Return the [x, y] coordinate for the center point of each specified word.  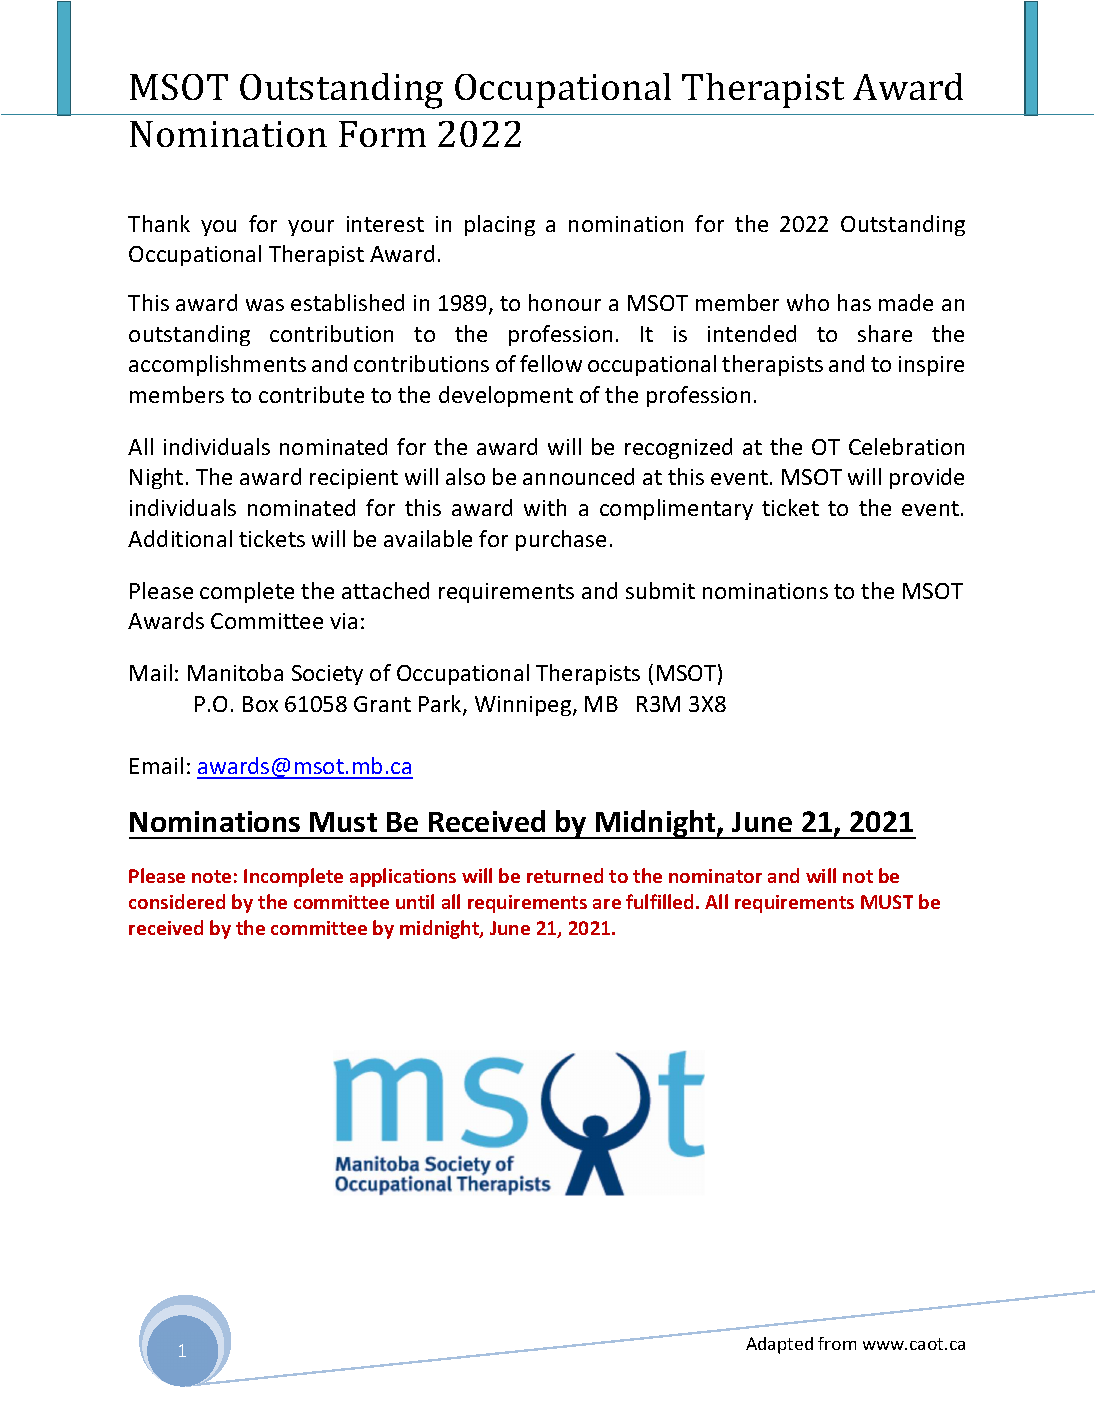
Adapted [779, 1345]
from [837, 1343]
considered [177, 901]
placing [500, 225]
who [808, 302]
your [311, 228]
